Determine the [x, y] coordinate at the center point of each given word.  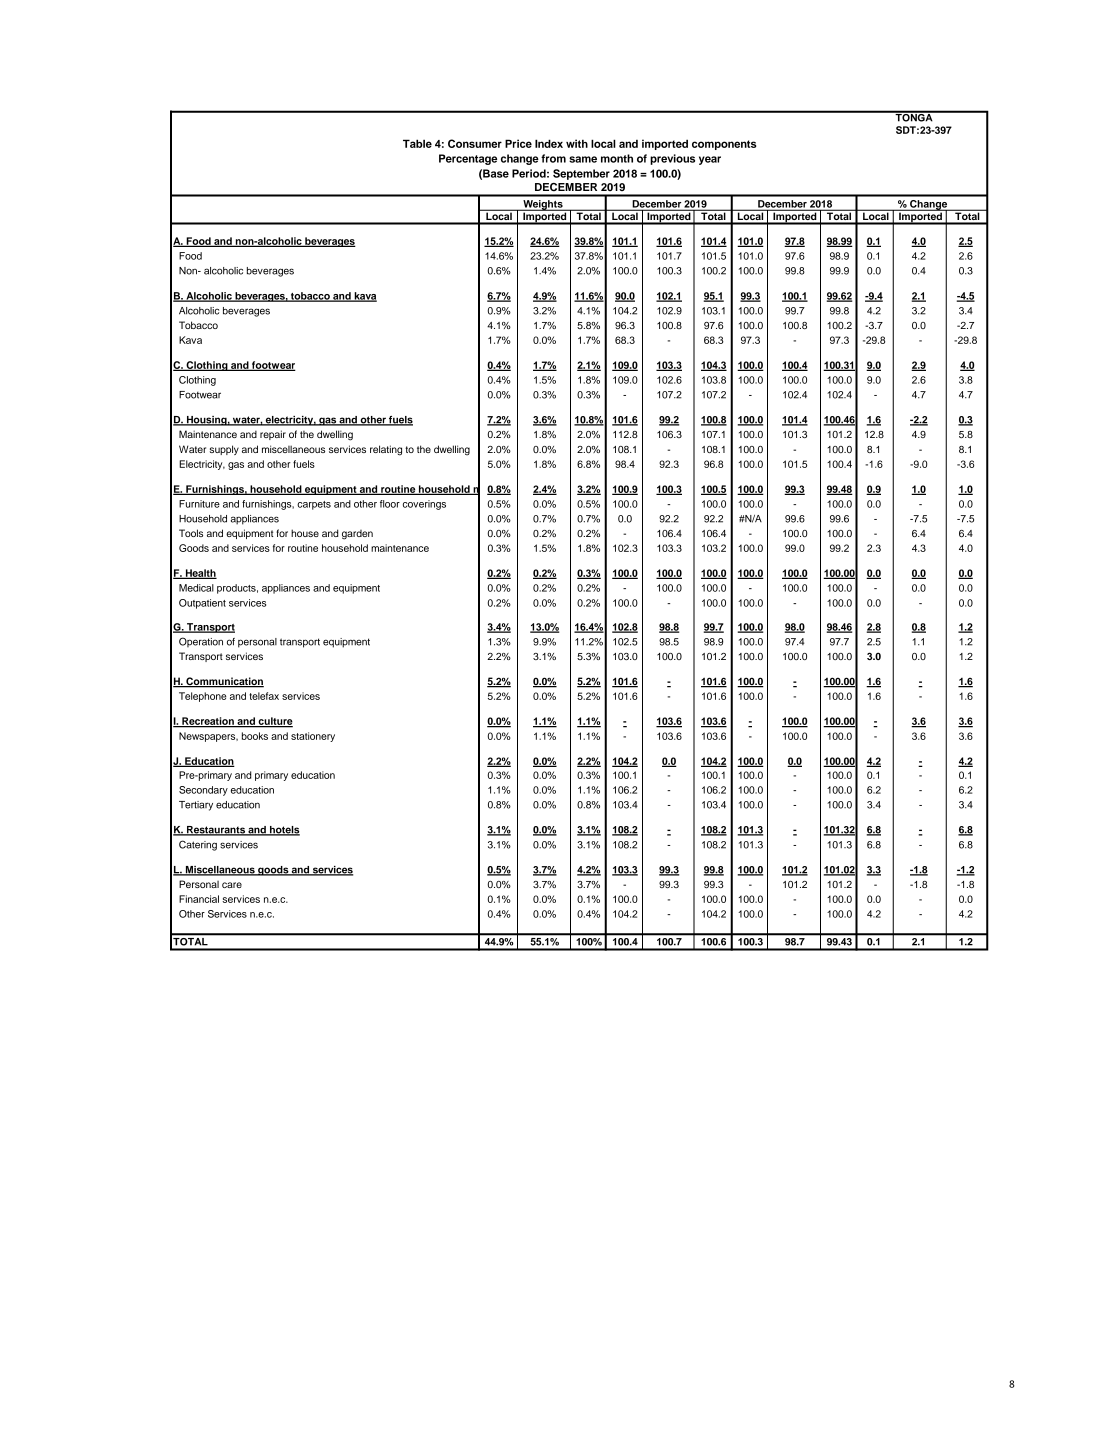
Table [417, 143]
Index [549, 143]
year [710, 160]
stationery [313, 737]
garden [357, 535]
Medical [196, 588]
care [232, 885]
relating [386, 450]
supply [224, 450]
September [581, 174]
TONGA [914, 117]
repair [273, 435]
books [255, 736]
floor [390, 504]
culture [274, 722]
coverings [424, 505]
